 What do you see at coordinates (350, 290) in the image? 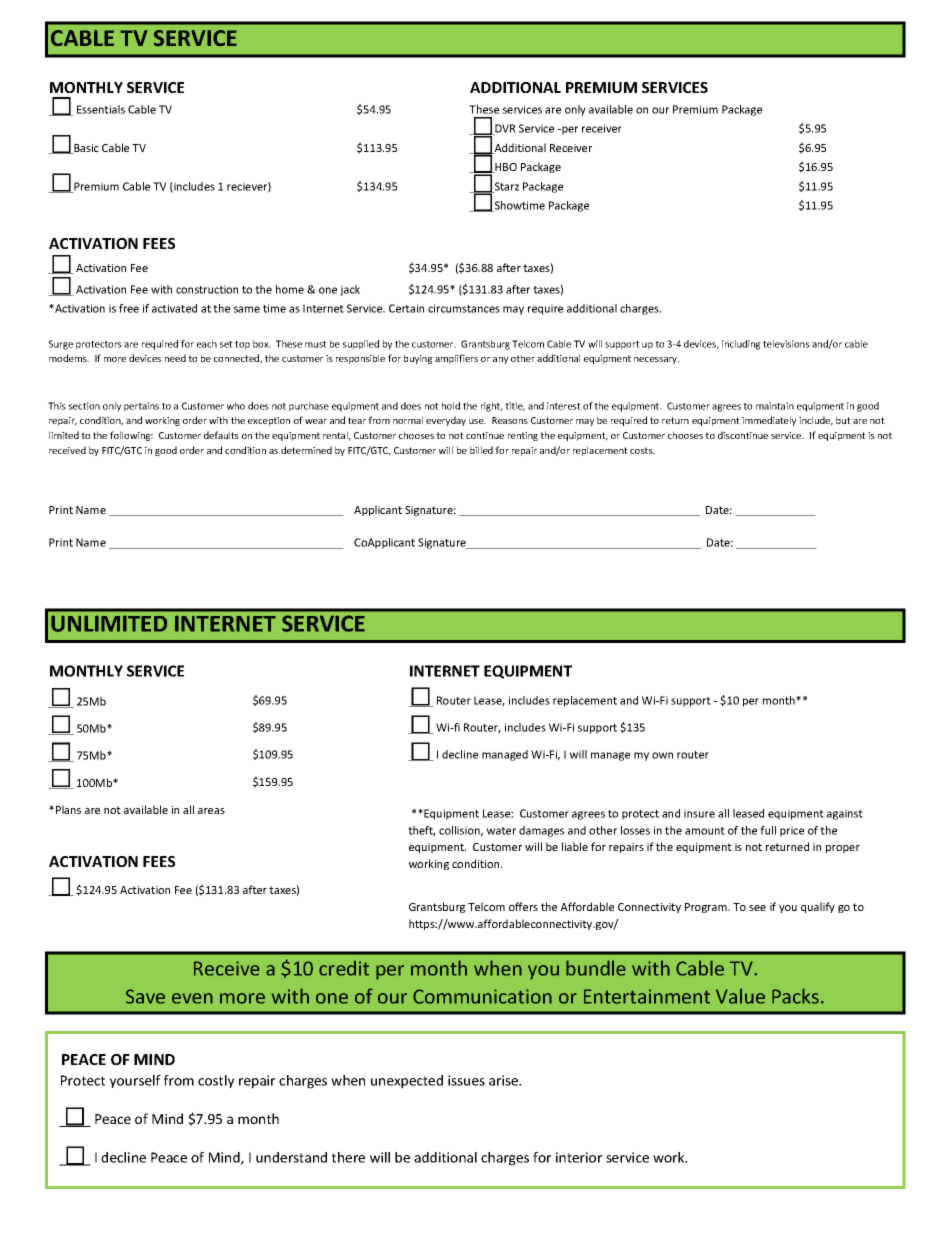
I see `jack` at bounding box center [350, 290].
